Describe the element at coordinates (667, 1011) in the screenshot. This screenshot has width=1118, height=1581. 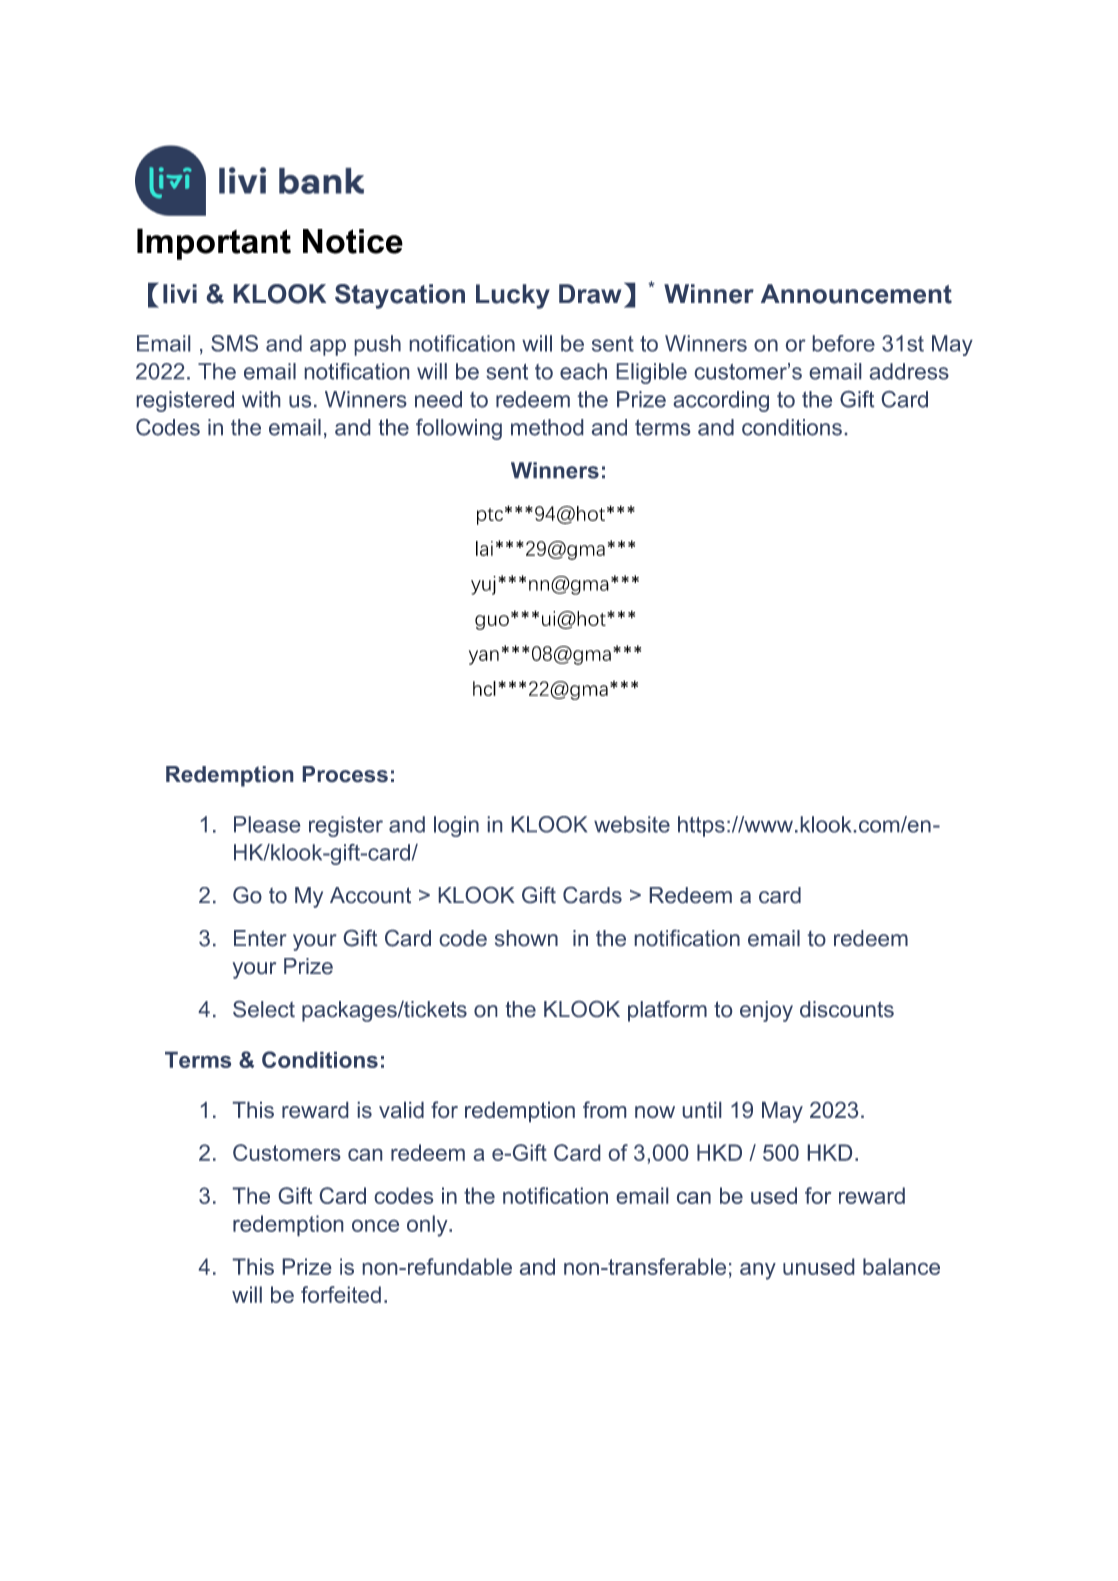
I see `platform` at that location.
